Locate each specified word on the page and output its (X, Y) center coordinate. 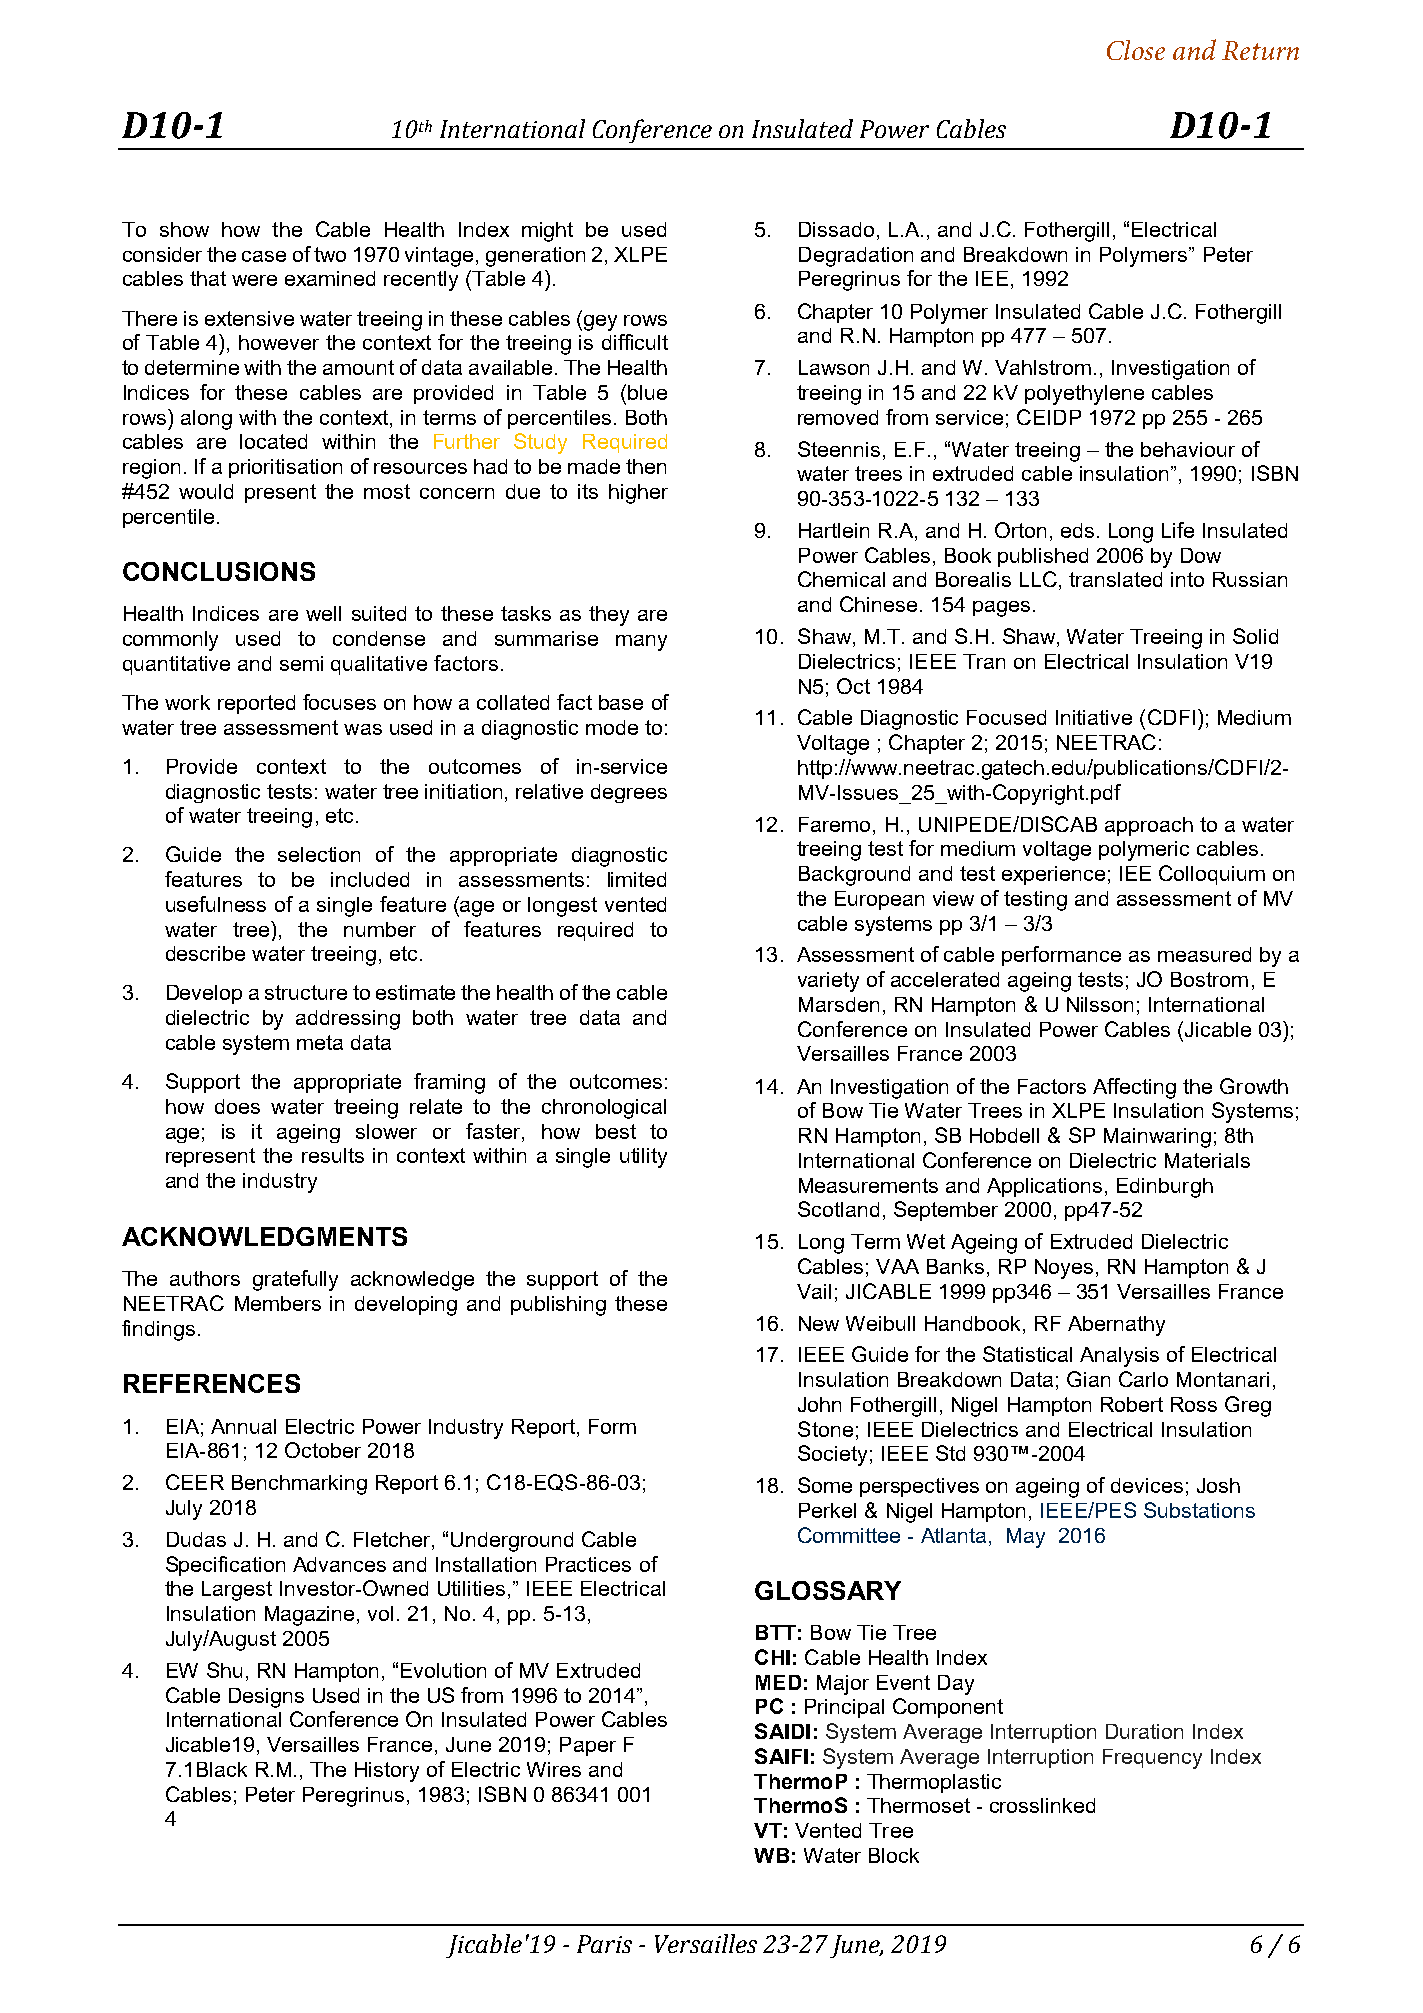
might (547, 232)
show (184, 229)
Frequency (1152, 1759)
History (387, 1772)
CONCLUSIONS (219, 571)
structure (306, 992)
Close (1136, 50)
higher (638, 494)
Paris (604, 1944)
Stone (825, 1429)
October (323, 1450)
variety (828, 982)
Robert (1132, 1404)
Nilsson (1100, 1004)
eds (1077, 530)
